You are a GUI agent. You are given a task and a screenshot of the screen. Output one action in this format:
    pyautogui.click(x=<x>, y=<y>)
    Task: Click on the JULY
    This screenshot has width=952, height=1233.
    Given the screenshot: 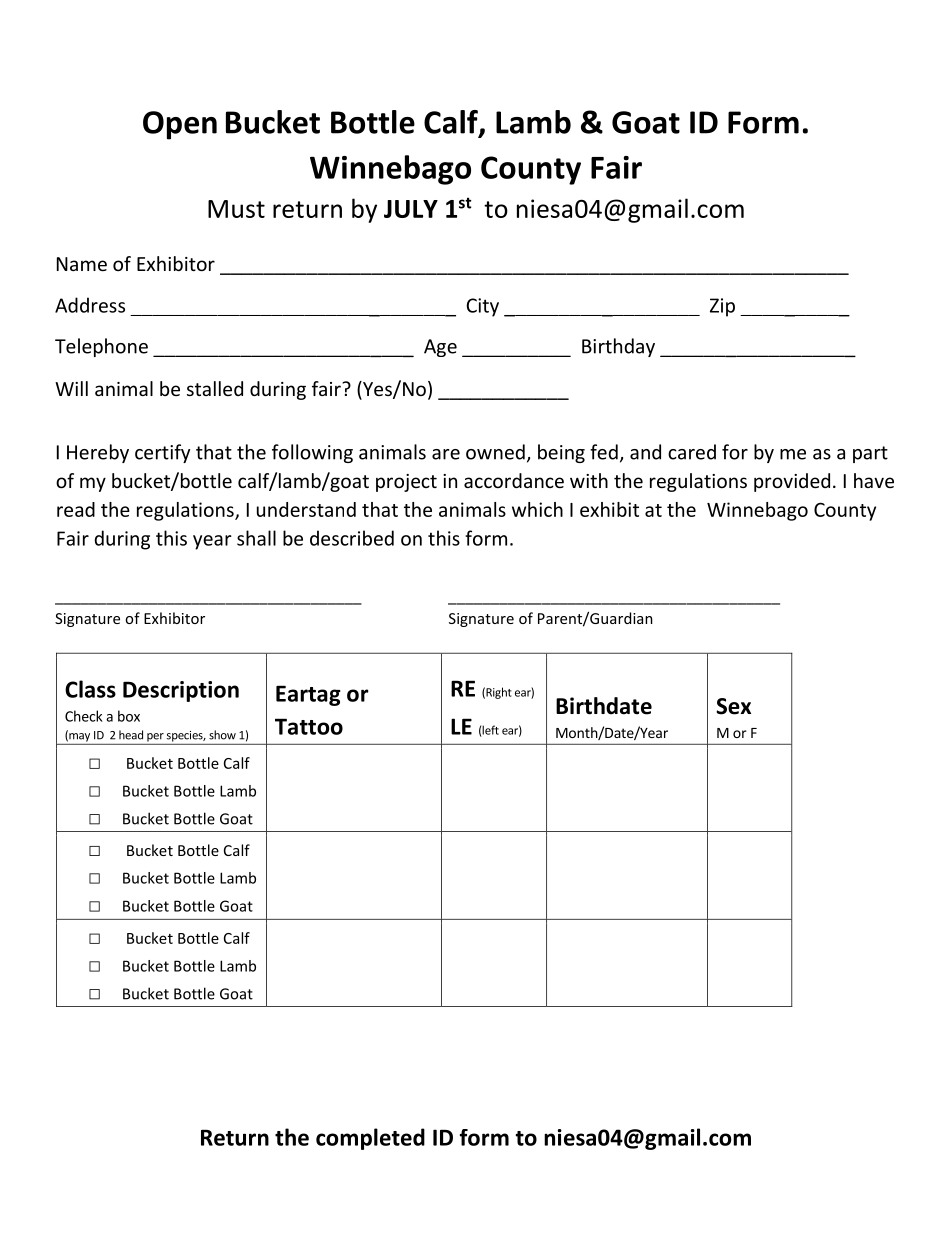 What is the action you would take?
    pyautogui.click(x=411, y=209)
